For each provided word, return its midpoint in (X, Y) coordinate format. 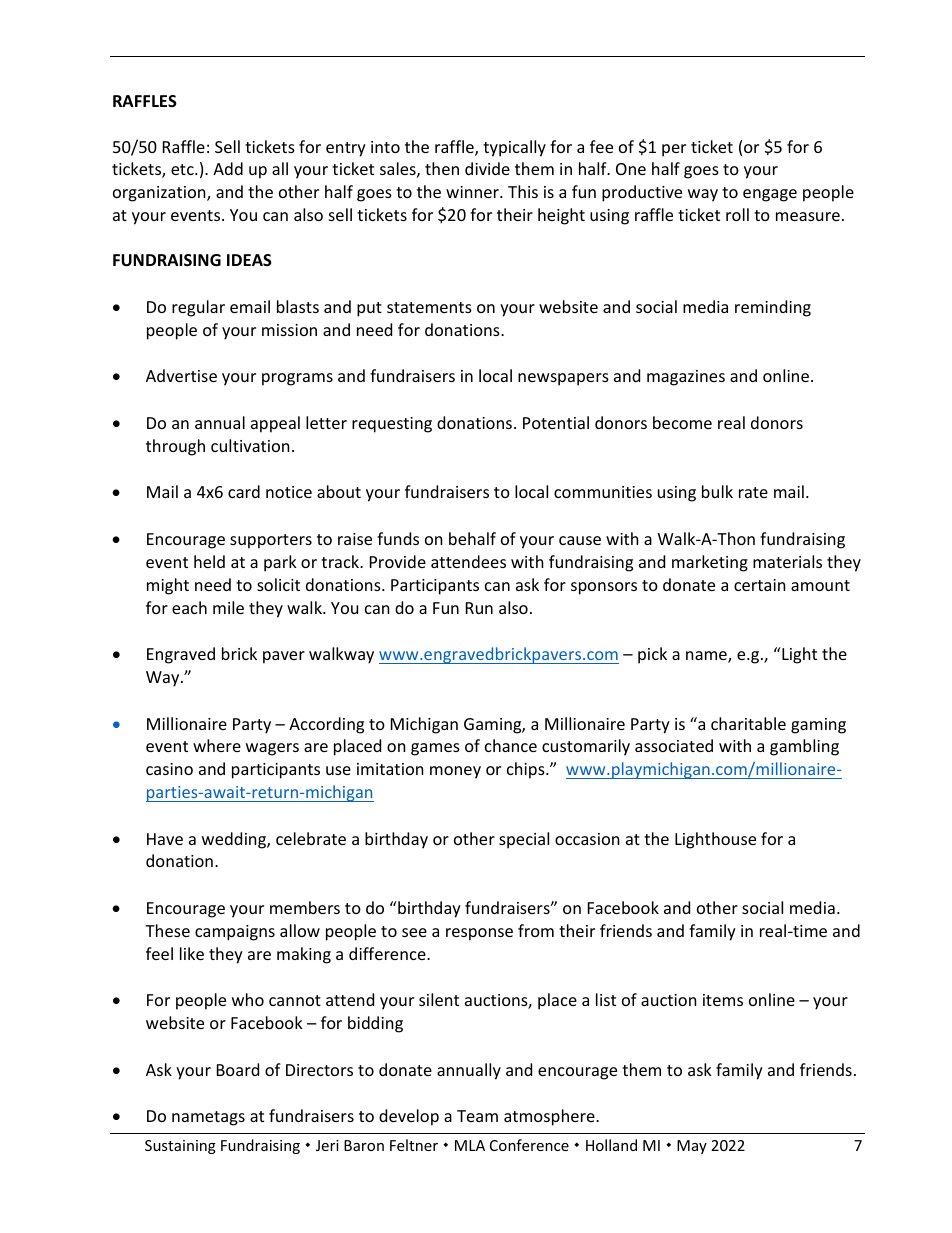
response (479, 934)
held (209, 561)
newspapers (563, 379)
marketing (710, 563)
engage (770, 195)
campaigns (235, 933)
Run (479, 608)
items (723, 1000)
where (217, 745)
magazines (686, 378)
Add (228, 168)
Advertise (181, 375)
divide (487, 168)
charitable (748, 723)
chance (511, 745)
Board (238, 1069)
